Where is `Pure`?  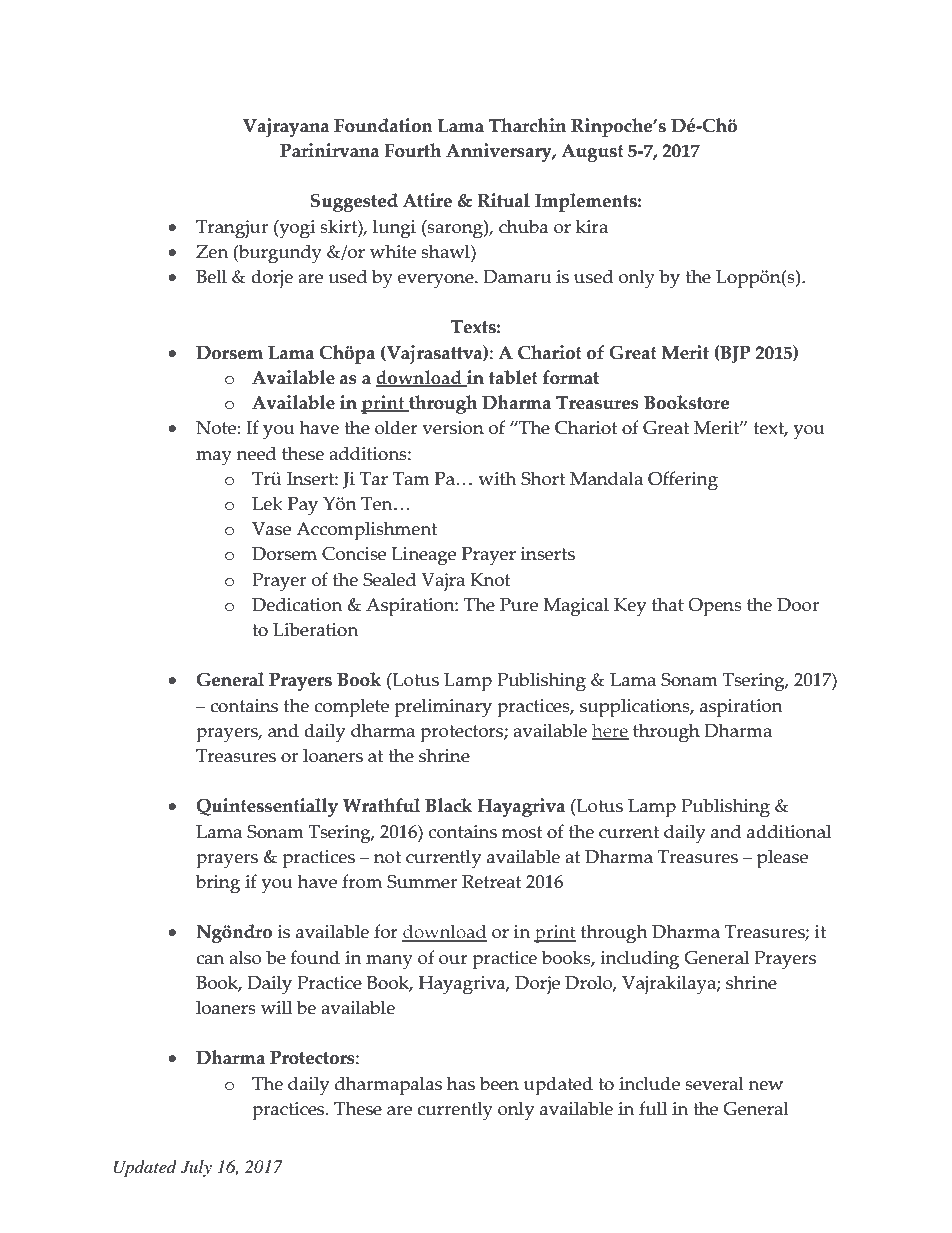
Pure is located at coordinates (519, 605).
